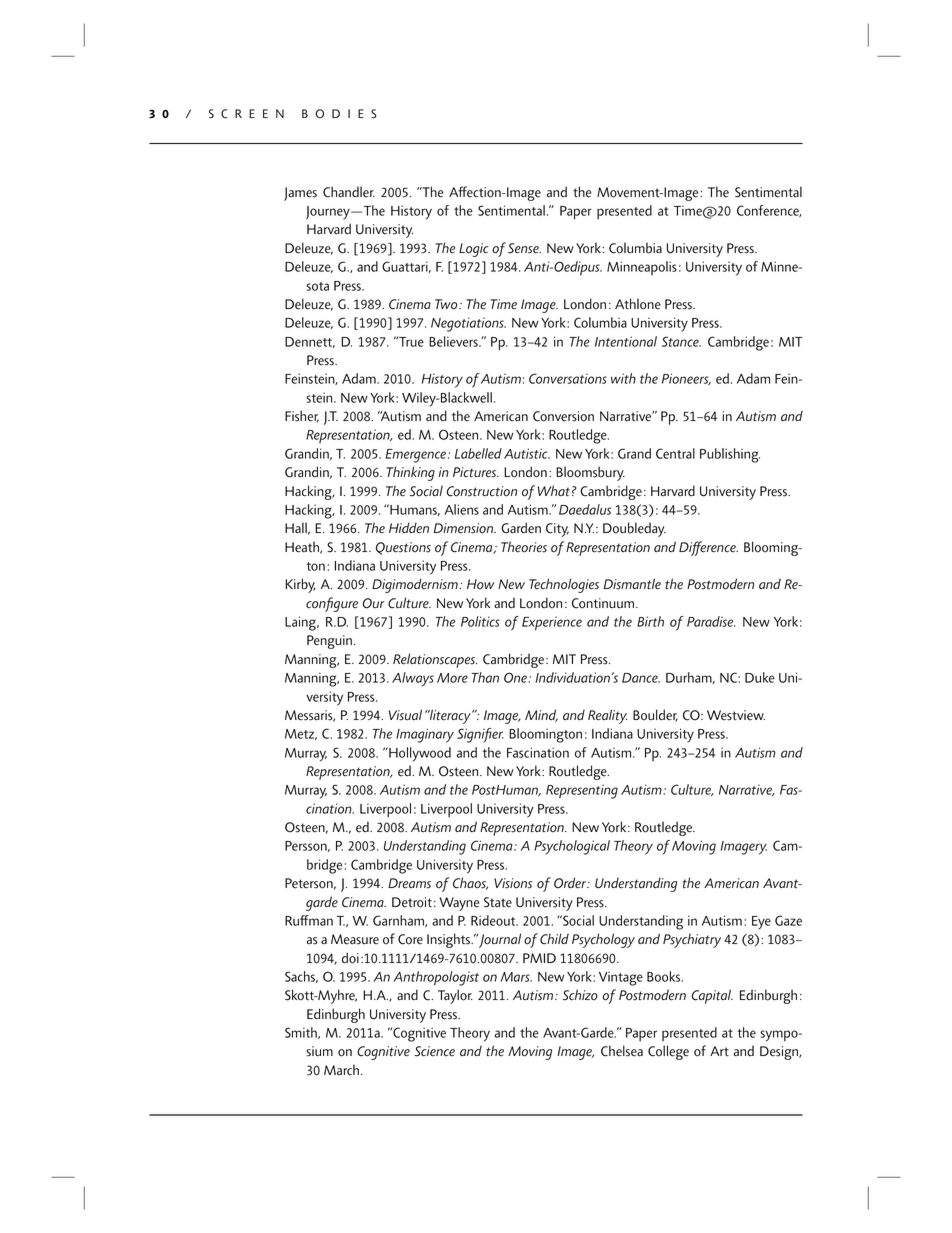 The width and height of the document is (952, 1233). Describe the element at coordinates (419, 754) in the document. I see `Hollywood` at that location.
